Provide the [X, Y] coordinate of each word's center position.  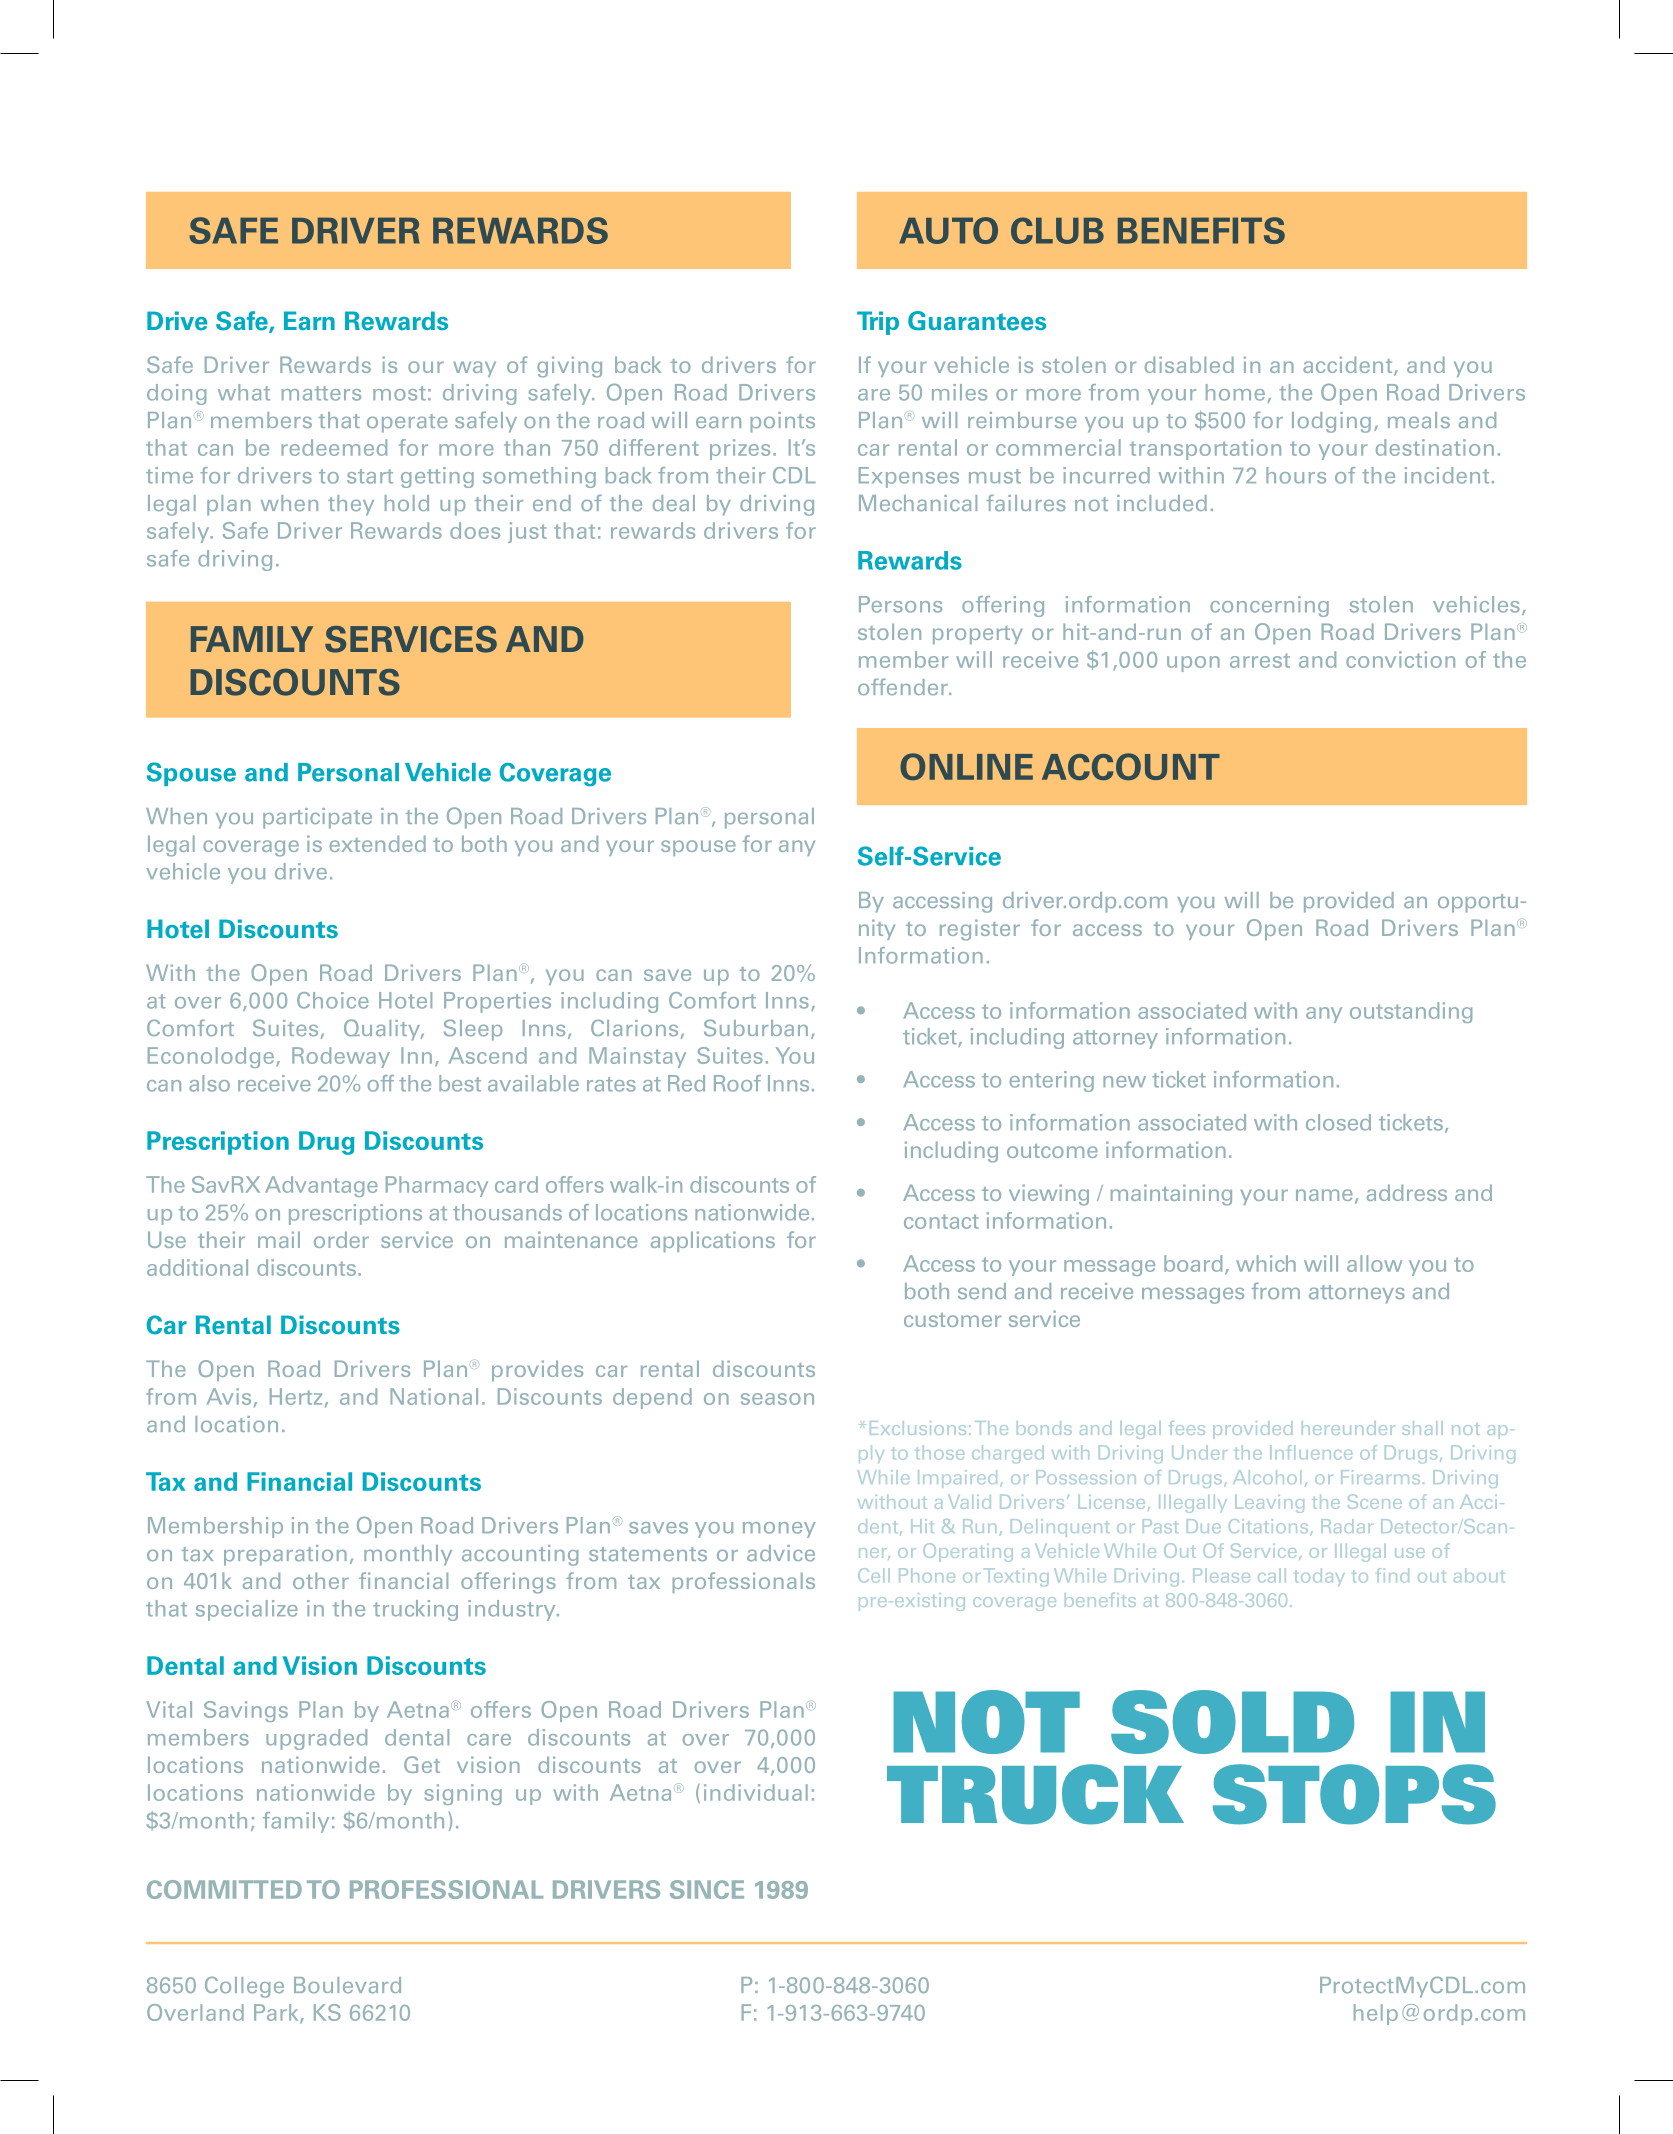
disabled [1189, 364]
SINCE [707, 1889]
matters [321, 393]
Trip [878, 323]
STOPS [1354, 1794]
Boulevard [347, 1985]
